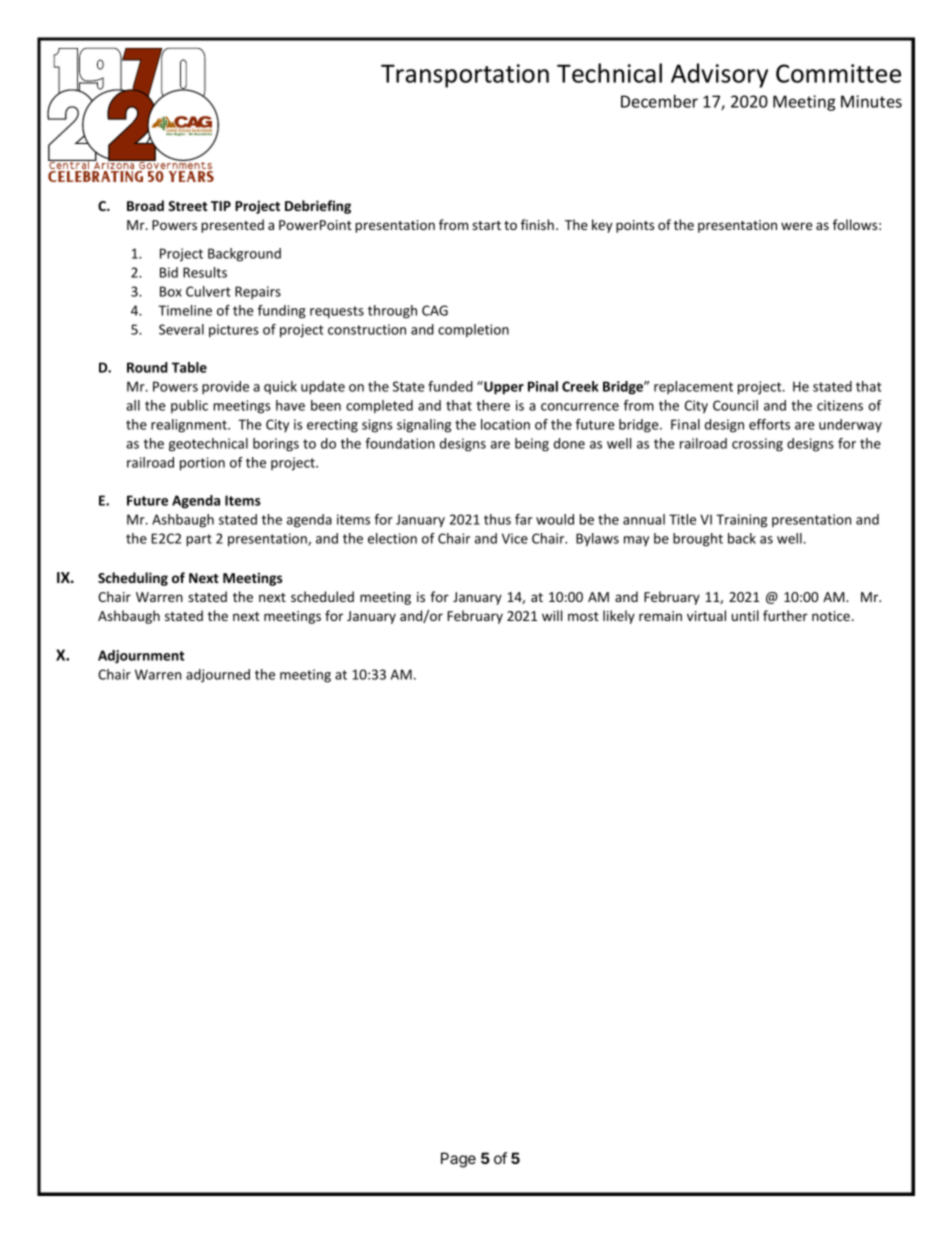 The width and height of the document is (952, 1233). I want to click on Committee, so click(838, 73).
